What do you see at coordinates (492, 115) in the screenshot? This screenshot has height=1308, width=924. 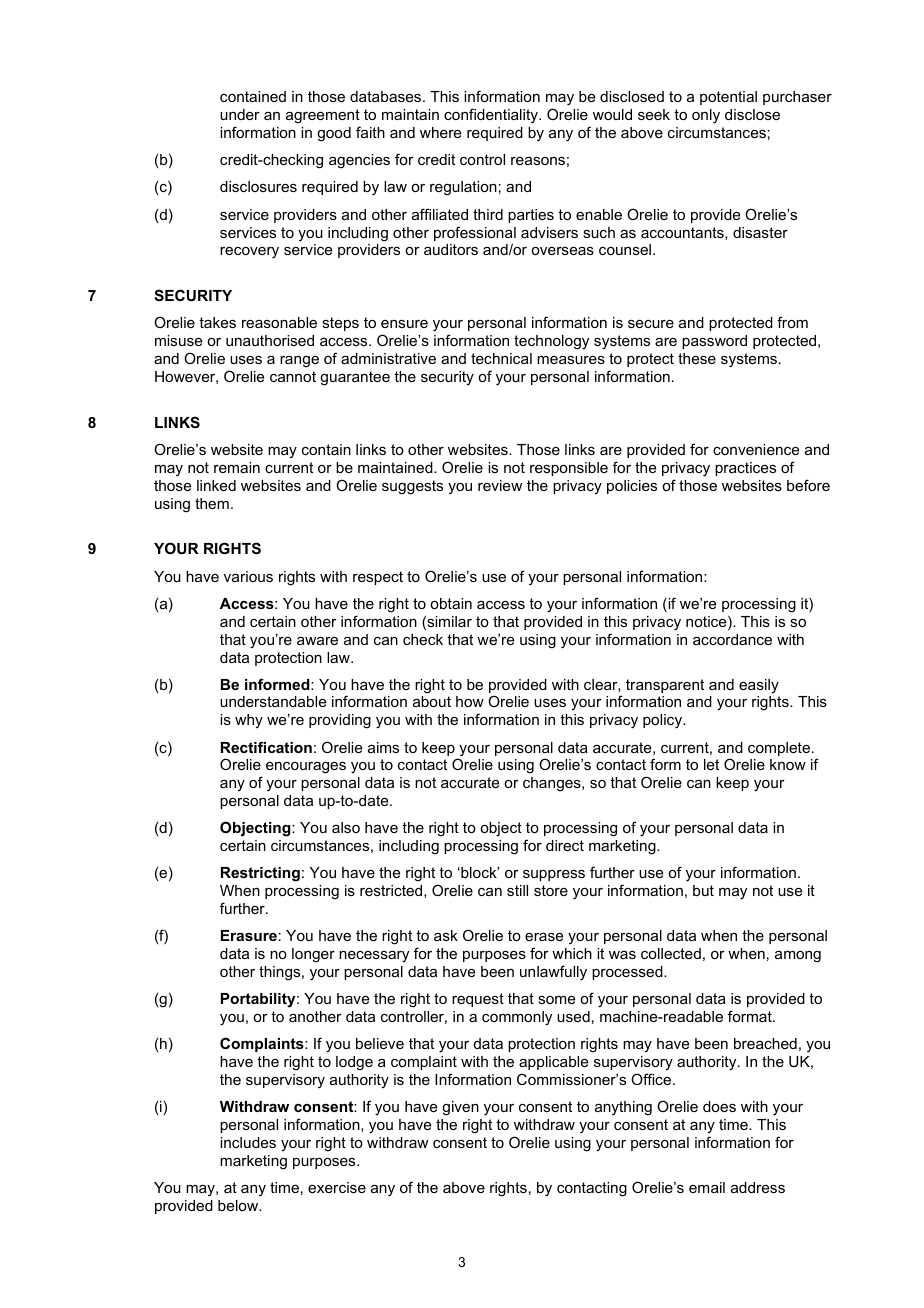 I see `confidentiality` at bounding box center [492, 115].
